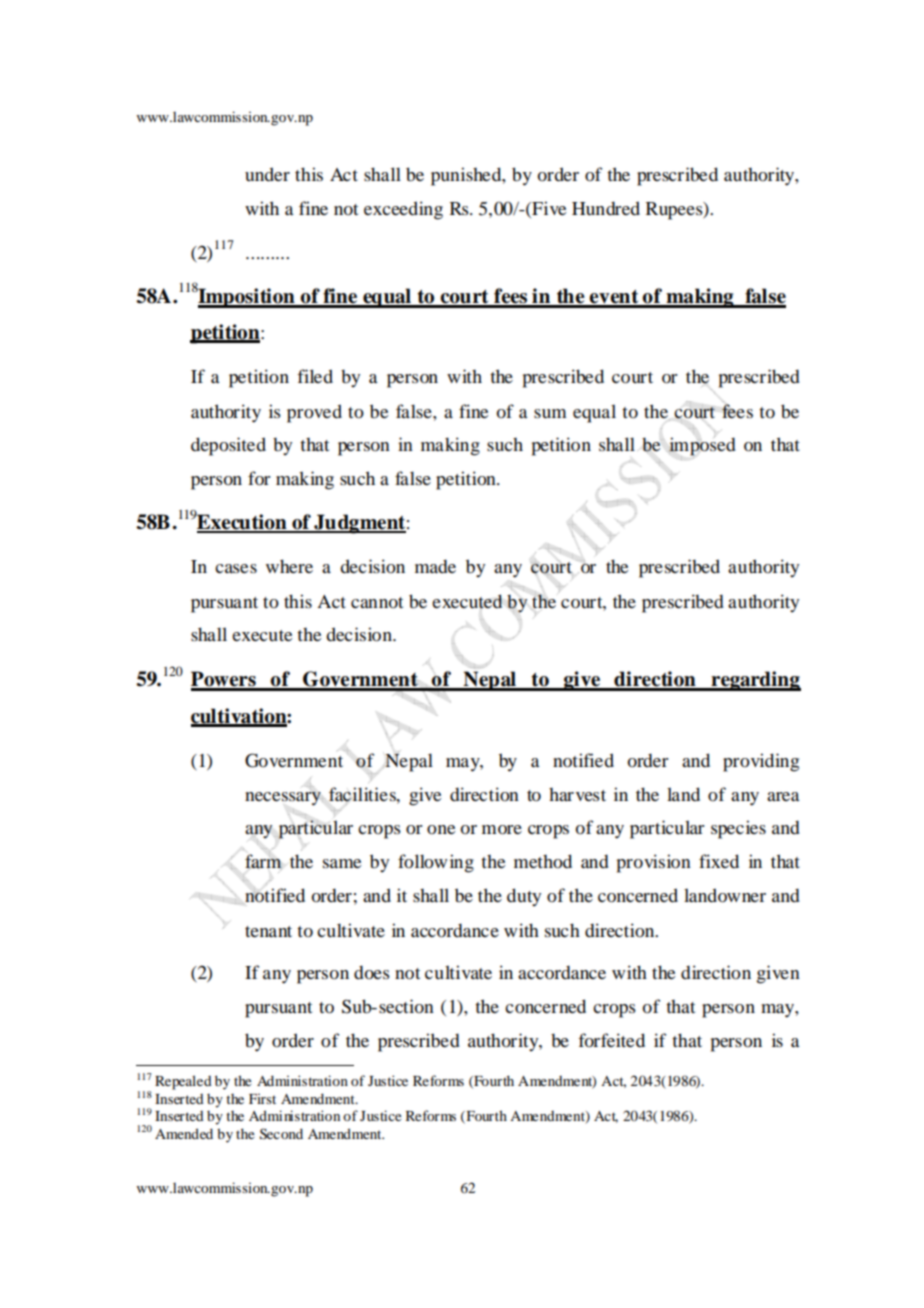  What do you see at coordinates (403, 210) in the document?
I see `exceeding` at bounding box center [403, 210].
